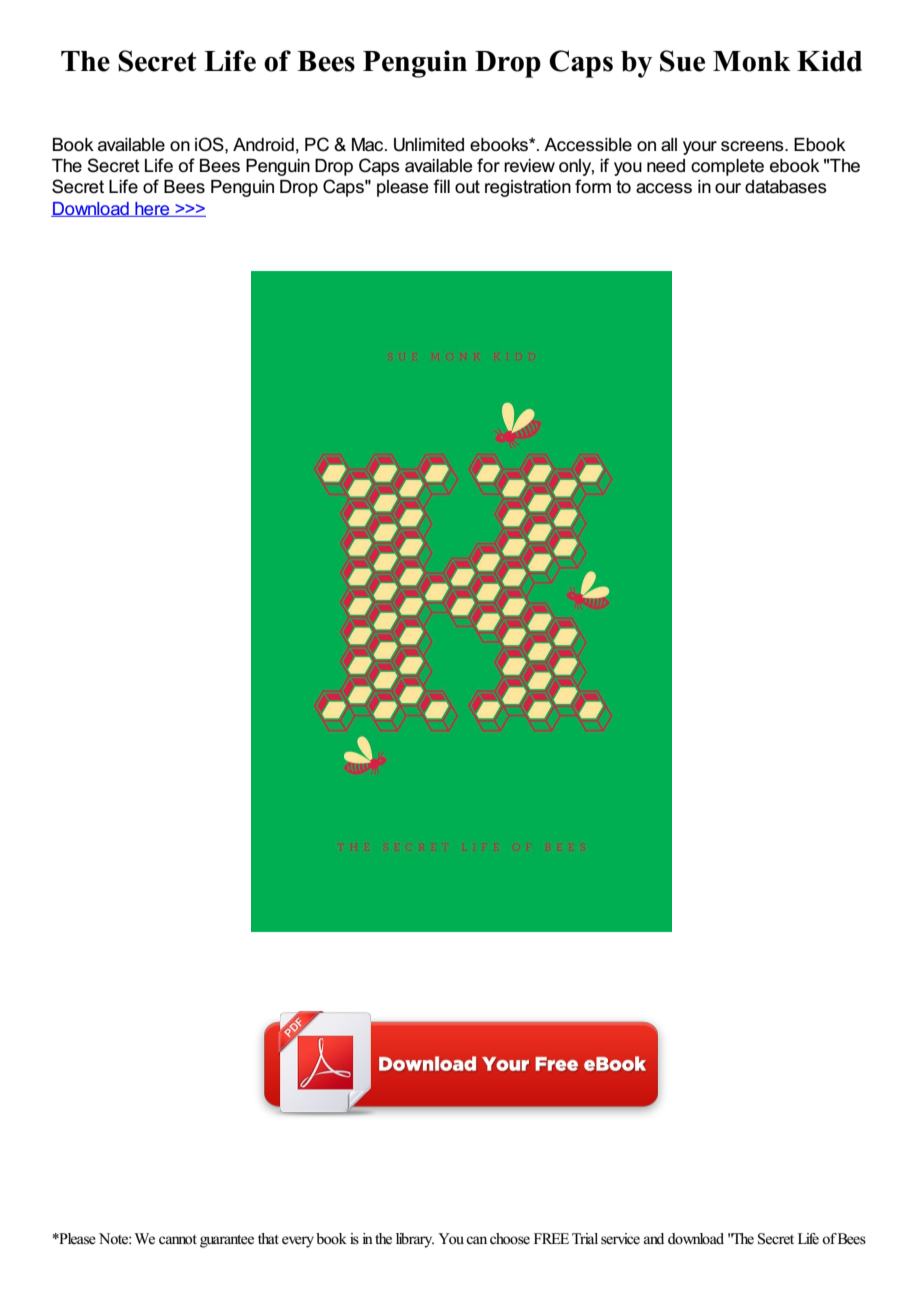  I want to click on choose, so click(510, 1239).
